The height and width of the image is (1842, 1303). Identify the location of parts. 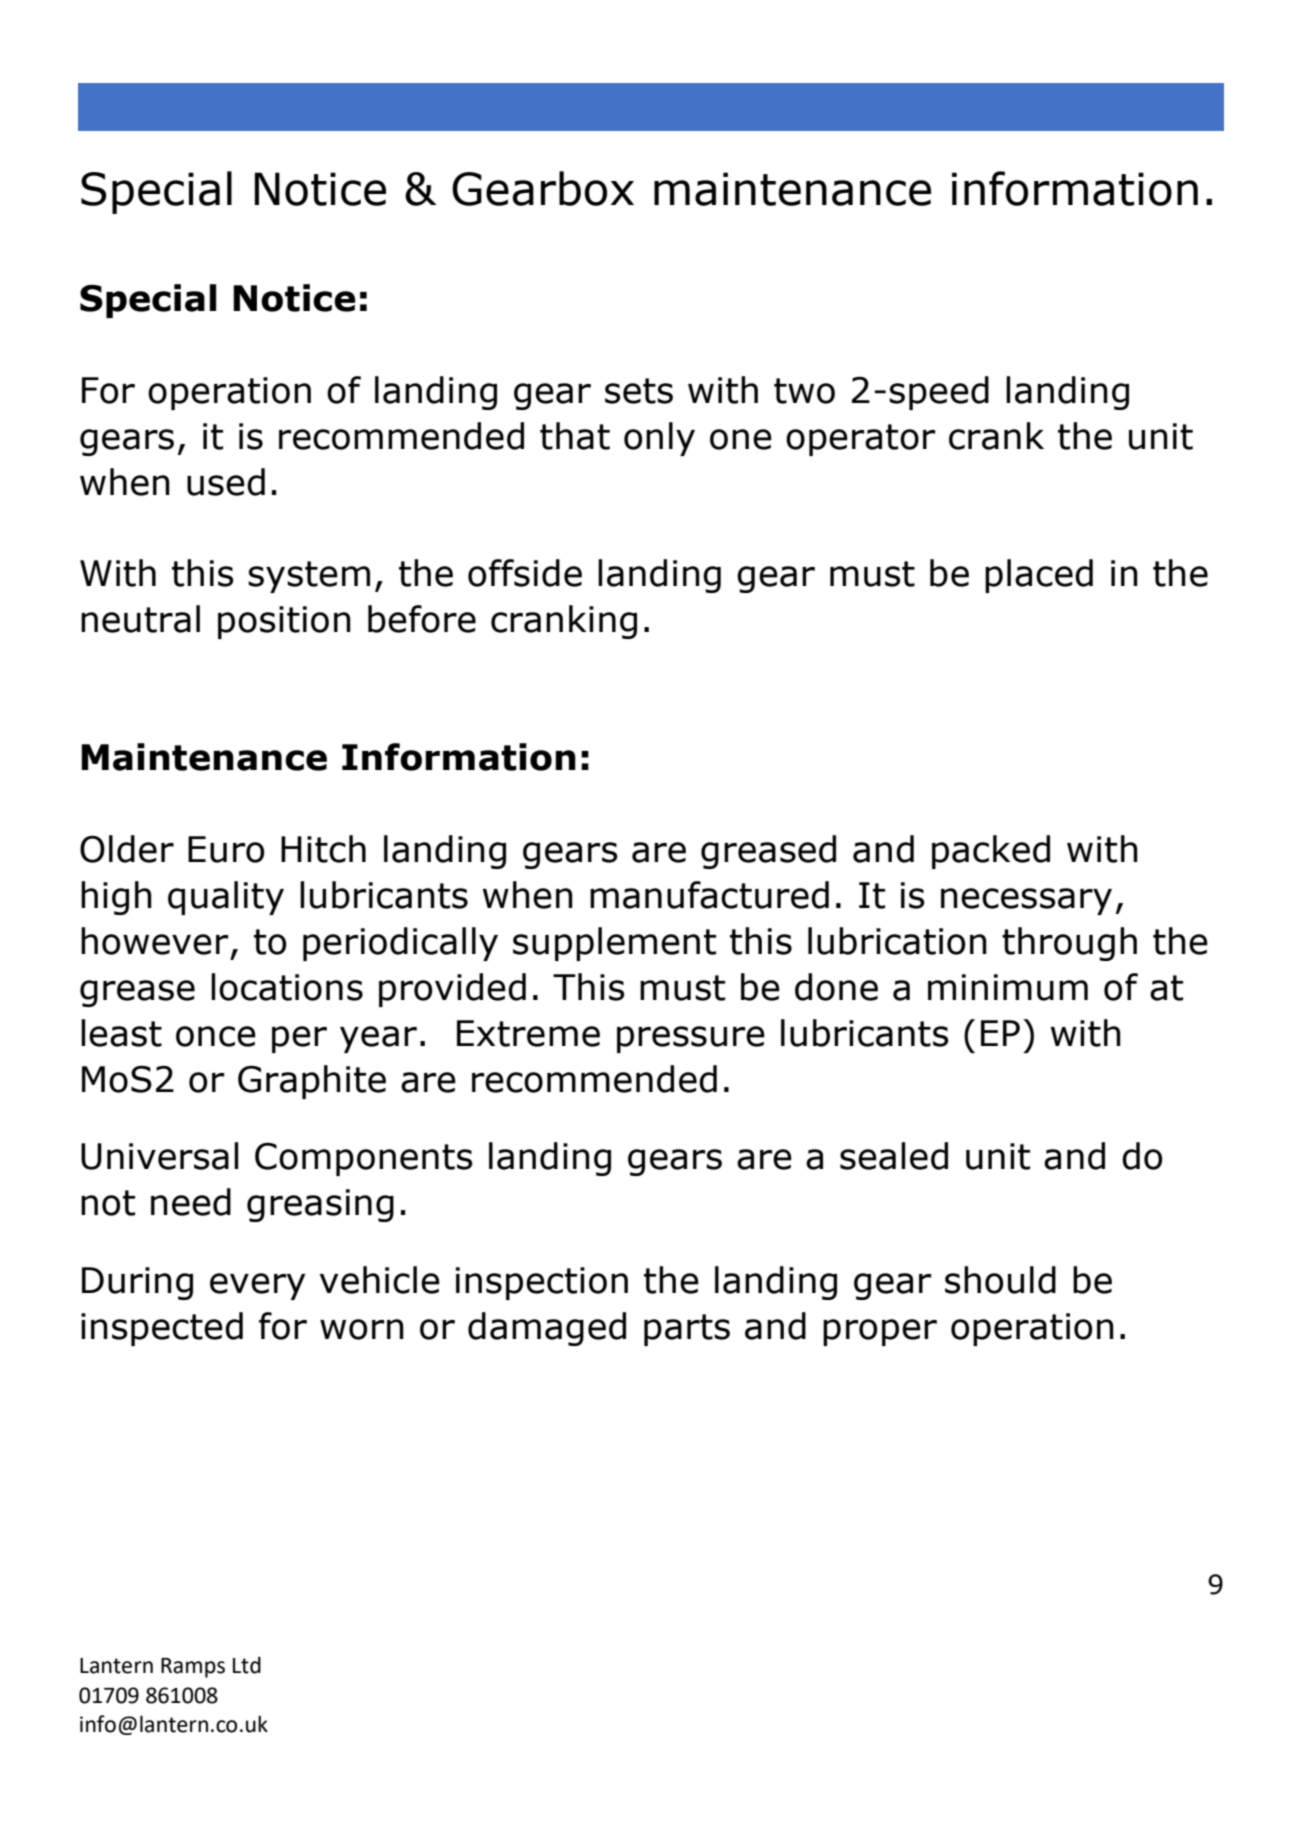
(687, 1330).
